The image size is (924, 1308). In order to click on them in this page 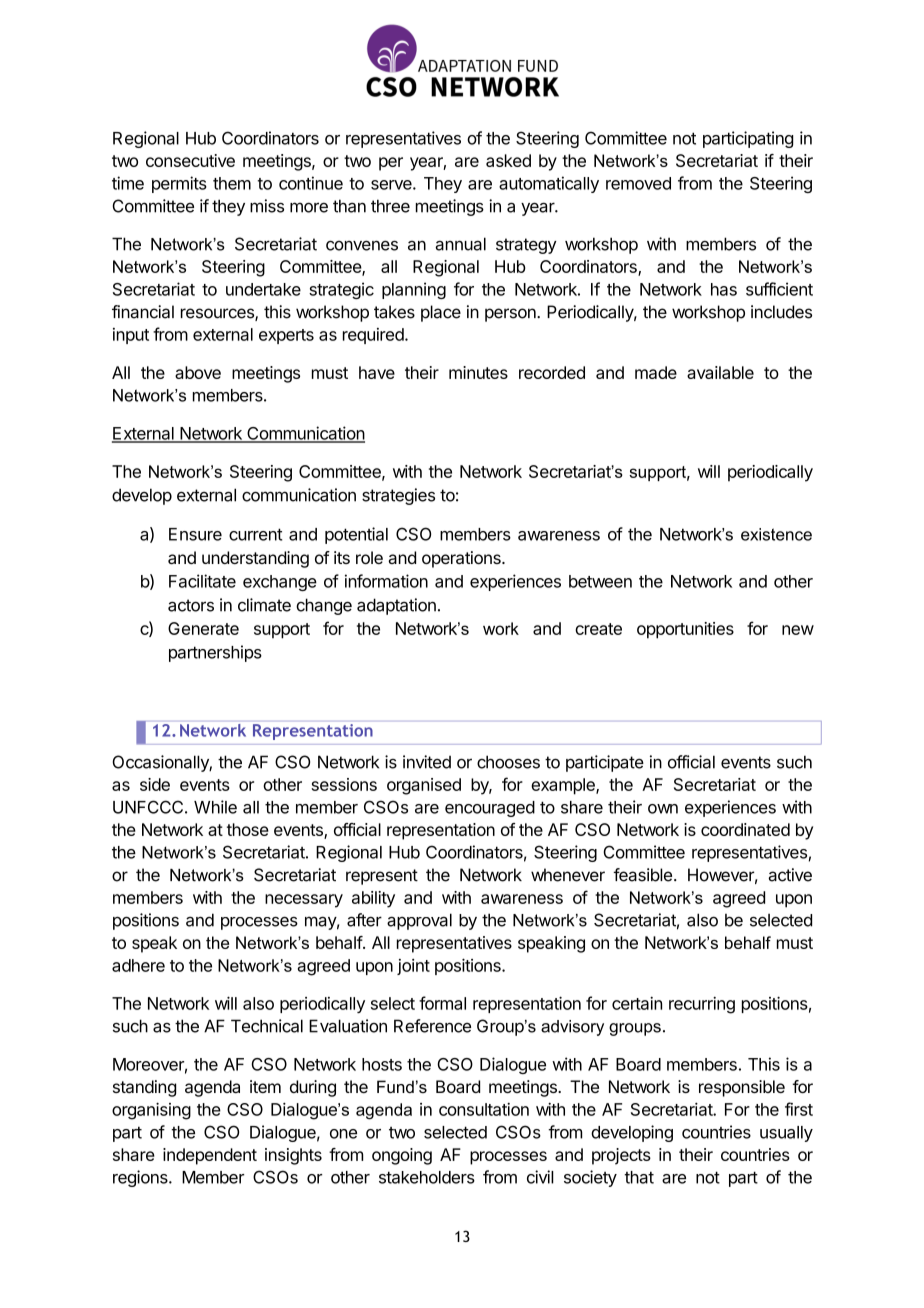, I will do `click(232, 183)`.
